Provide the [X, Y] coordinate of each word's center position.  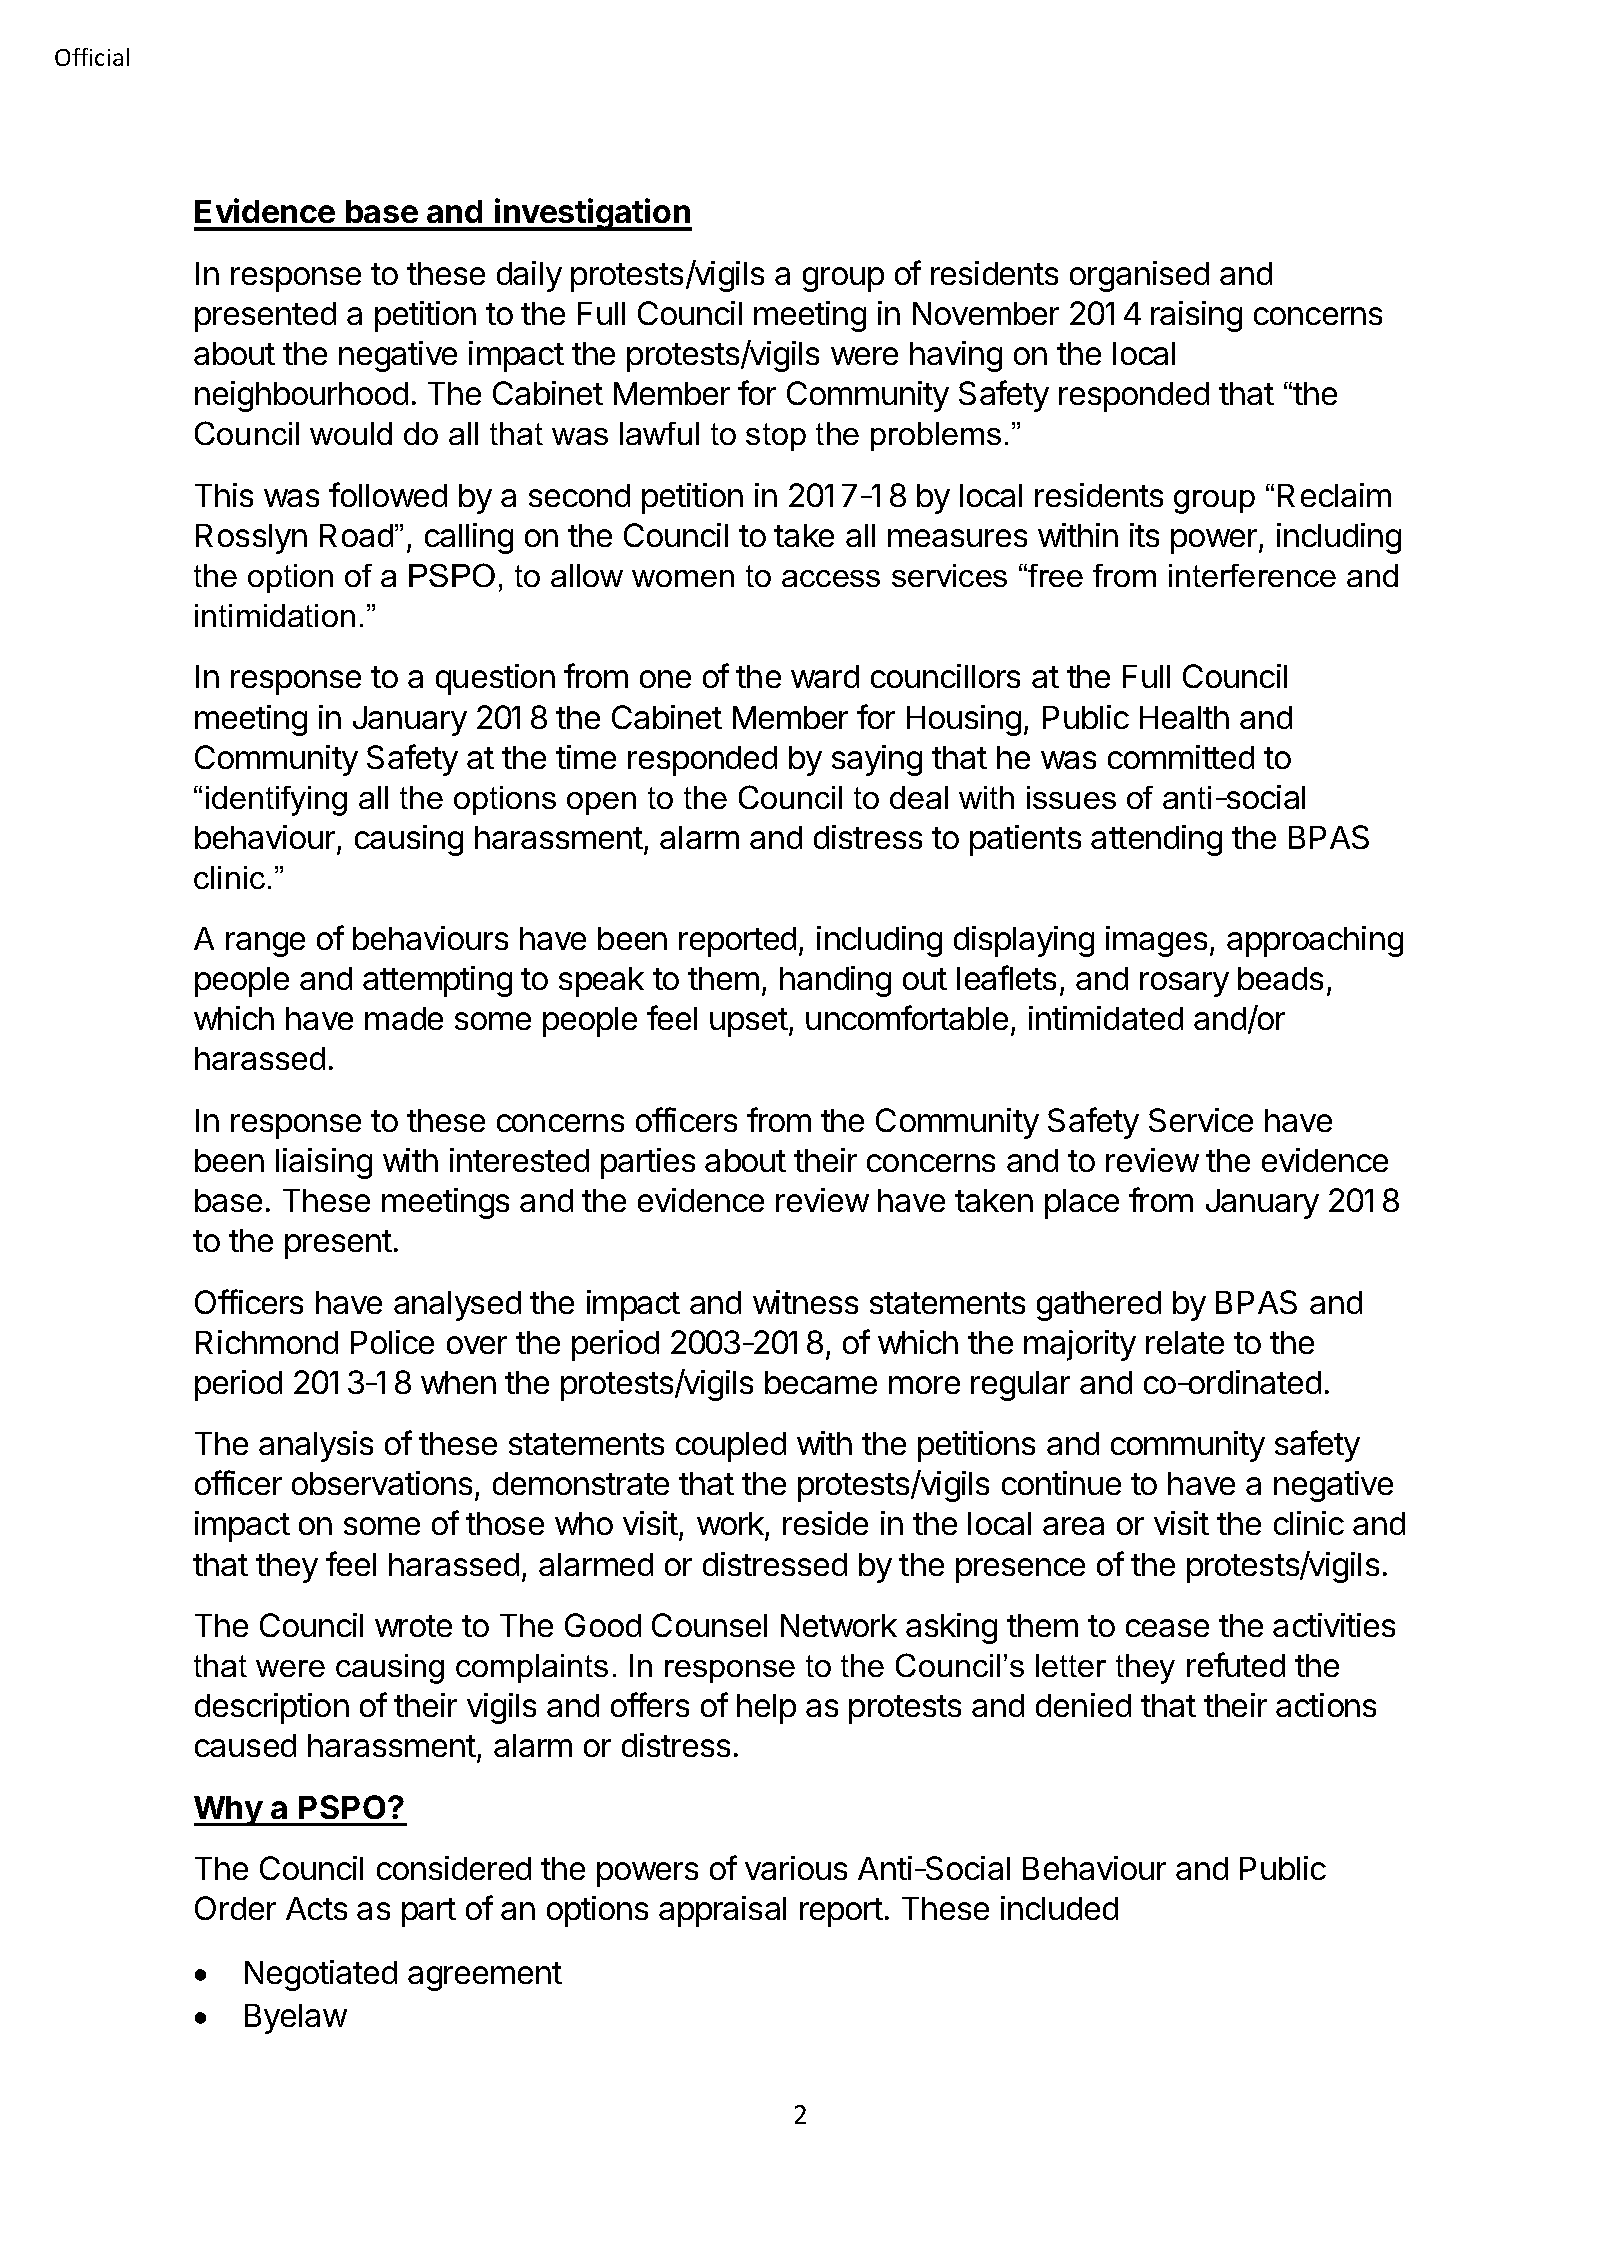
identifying [276, 801]
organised [1139, 276]
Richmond [267, 1342]
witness [805, 1302]
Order [235, 1908]
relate [1185, 1342]
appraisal [722, 1911]
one [665, 679]
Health [1184, 717]
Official [92, 57]
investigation [592, 214]
